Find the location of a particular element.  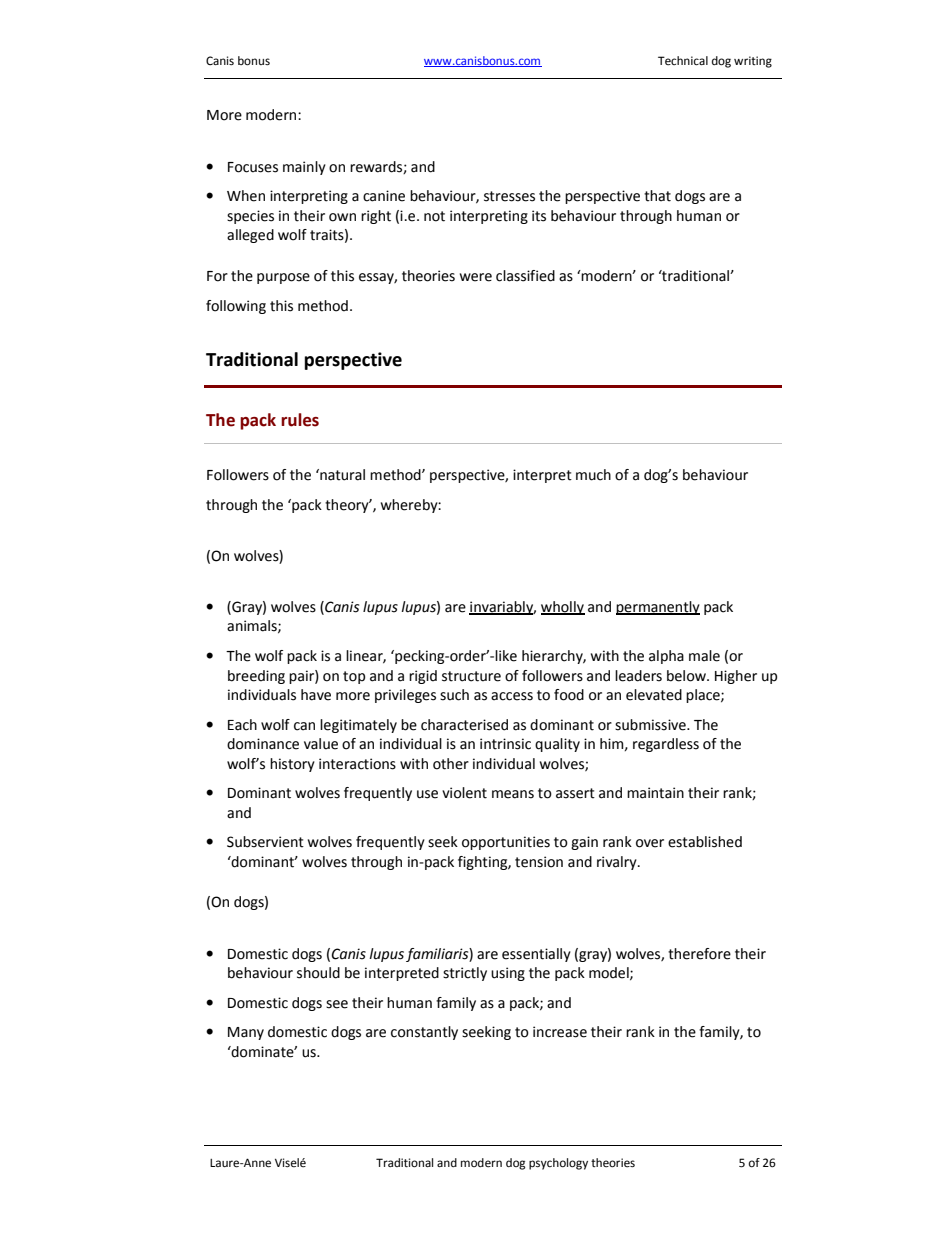

much is located at coordinates (593, 475).
